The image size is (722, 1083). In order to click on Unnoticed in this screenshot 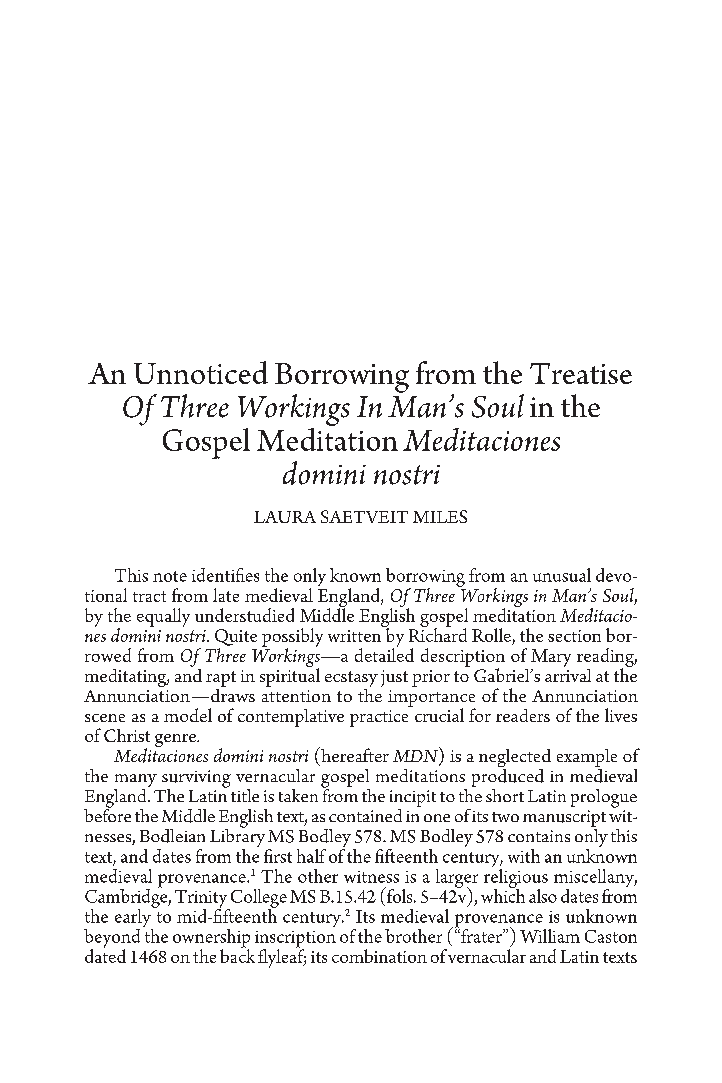, I will do `click(201, 372)`.
